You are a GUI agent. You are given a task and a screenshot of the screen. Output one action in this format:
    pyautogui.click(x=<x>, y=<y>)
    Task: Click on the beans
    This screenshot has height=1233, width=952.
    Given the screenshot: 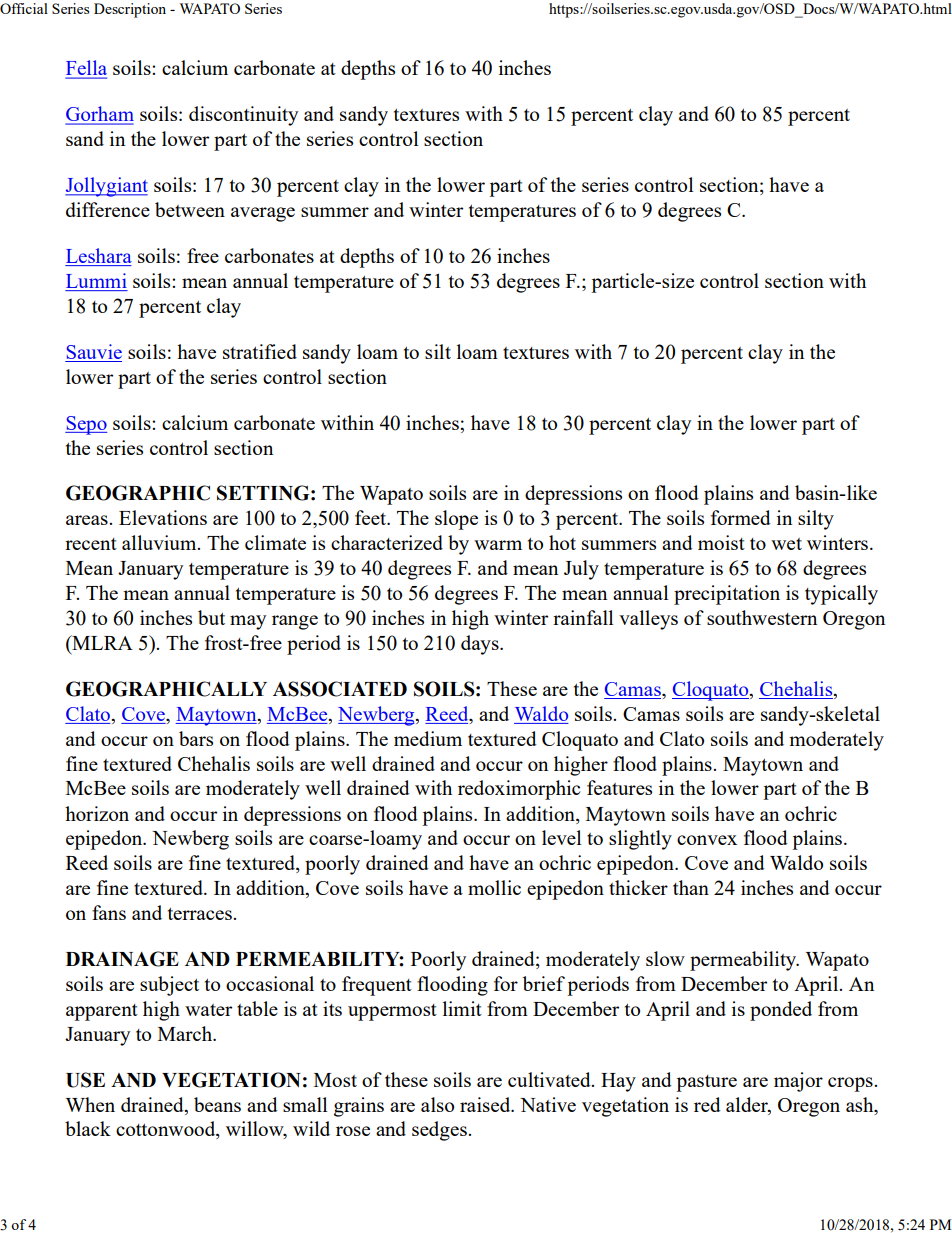 What is the action you would take?
    pyautogui.click(x=217, y=1104)
